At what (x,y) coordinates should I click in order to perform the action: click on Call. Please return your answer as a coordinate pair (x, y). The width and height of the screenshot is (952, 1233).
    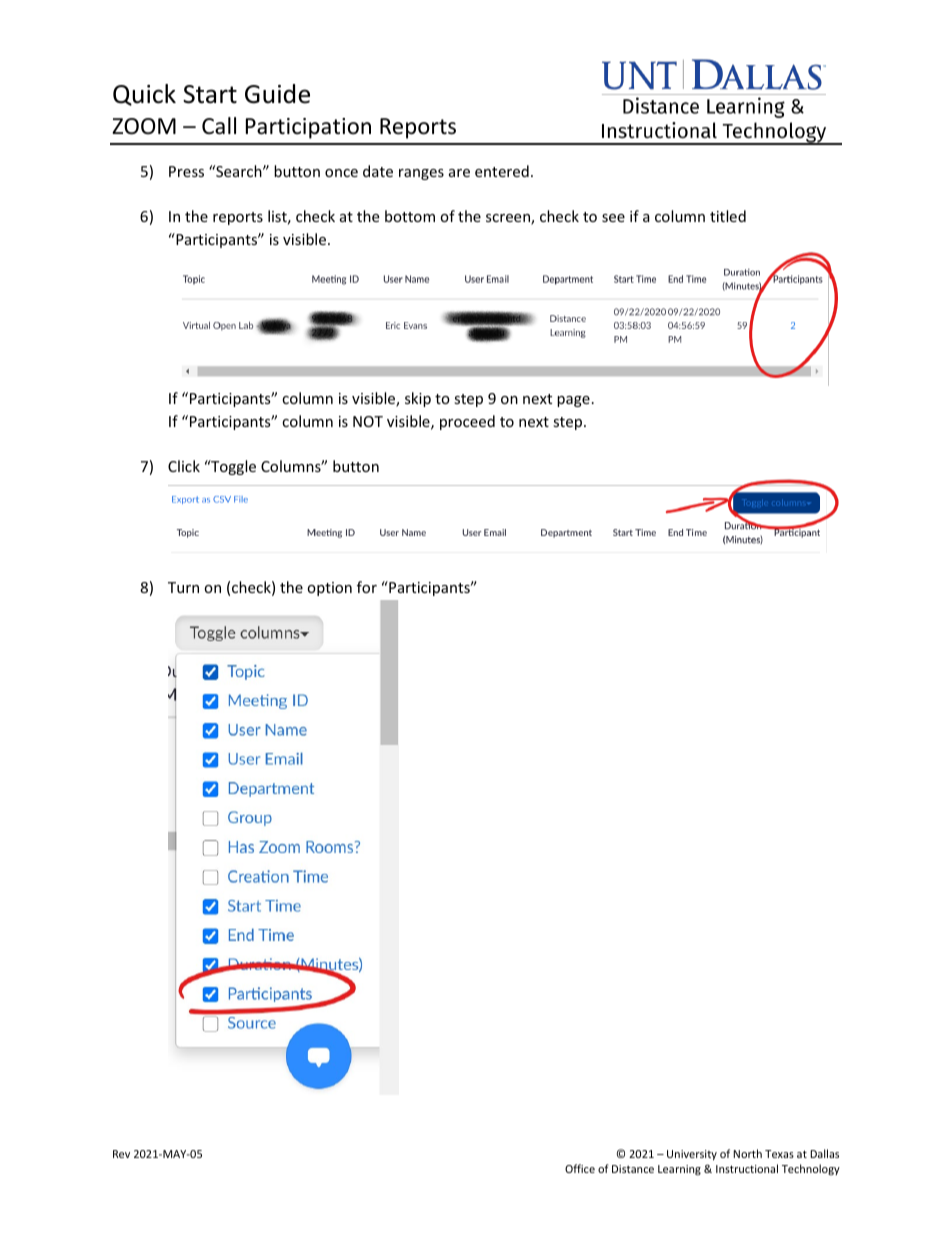
    Looking at the image, I should click on (219, 126).
